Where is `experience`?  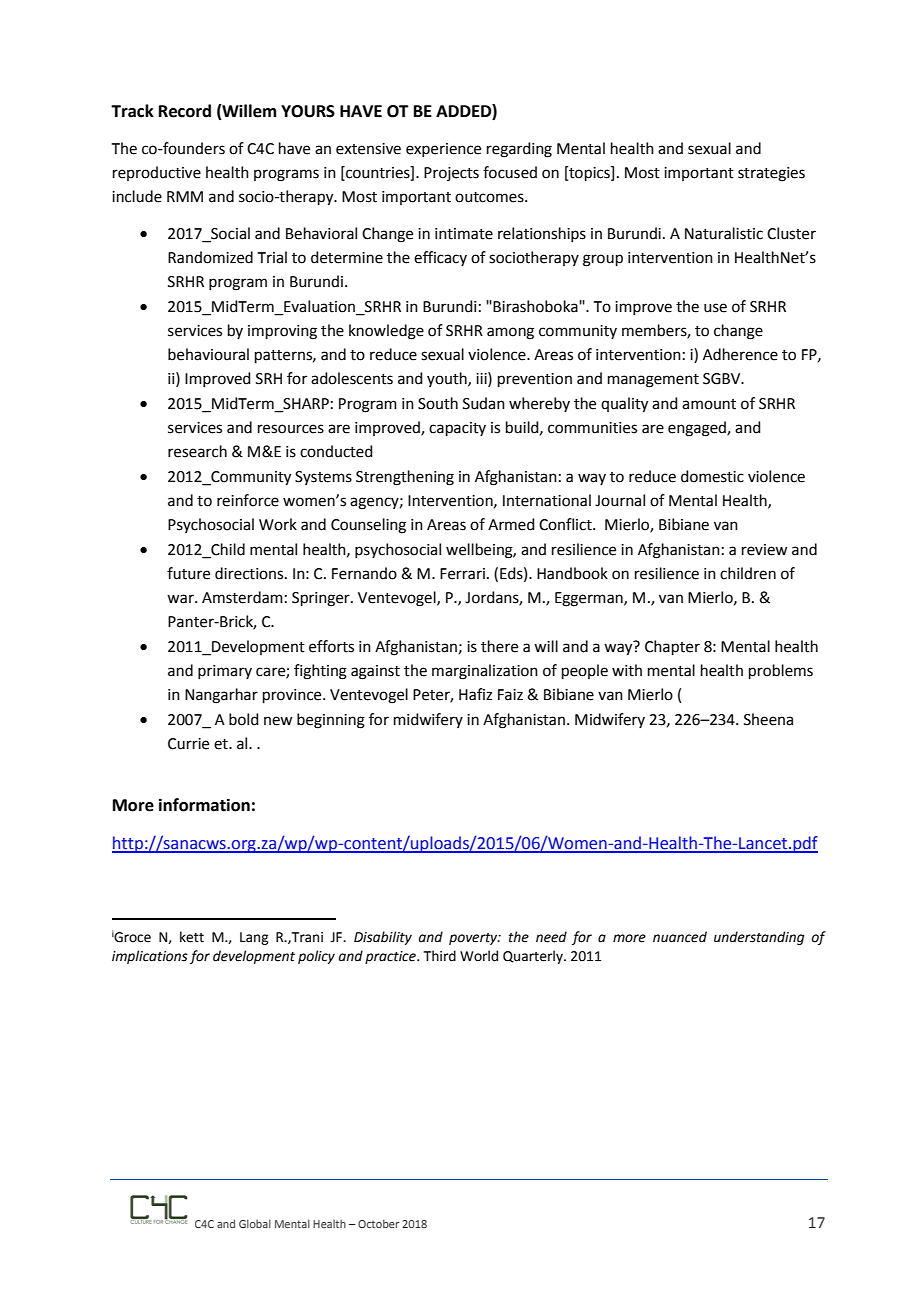 experience is located at coordinates (443, 150).
